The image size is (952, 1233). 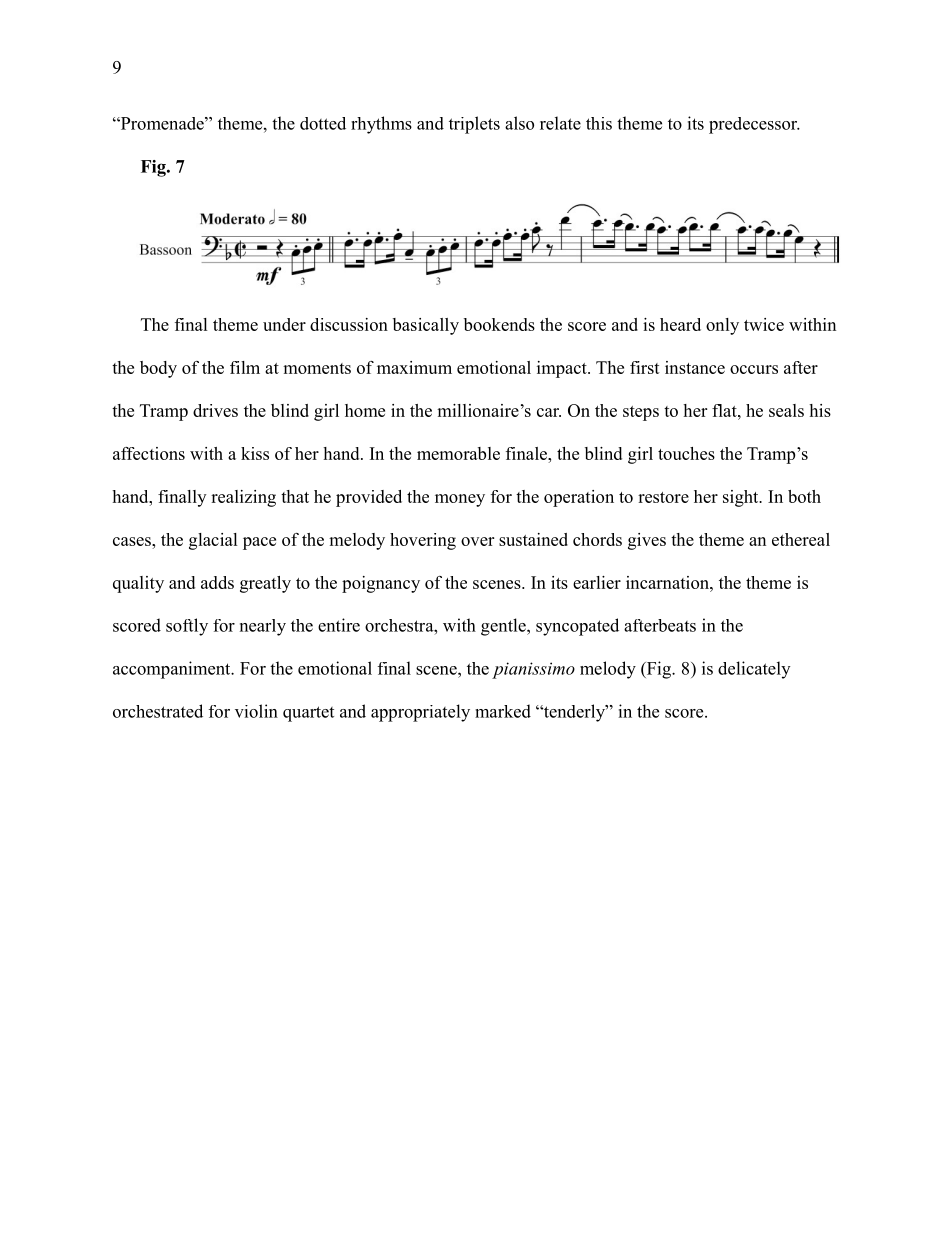 I want to click on memorable, so click(x=458, y=453).
